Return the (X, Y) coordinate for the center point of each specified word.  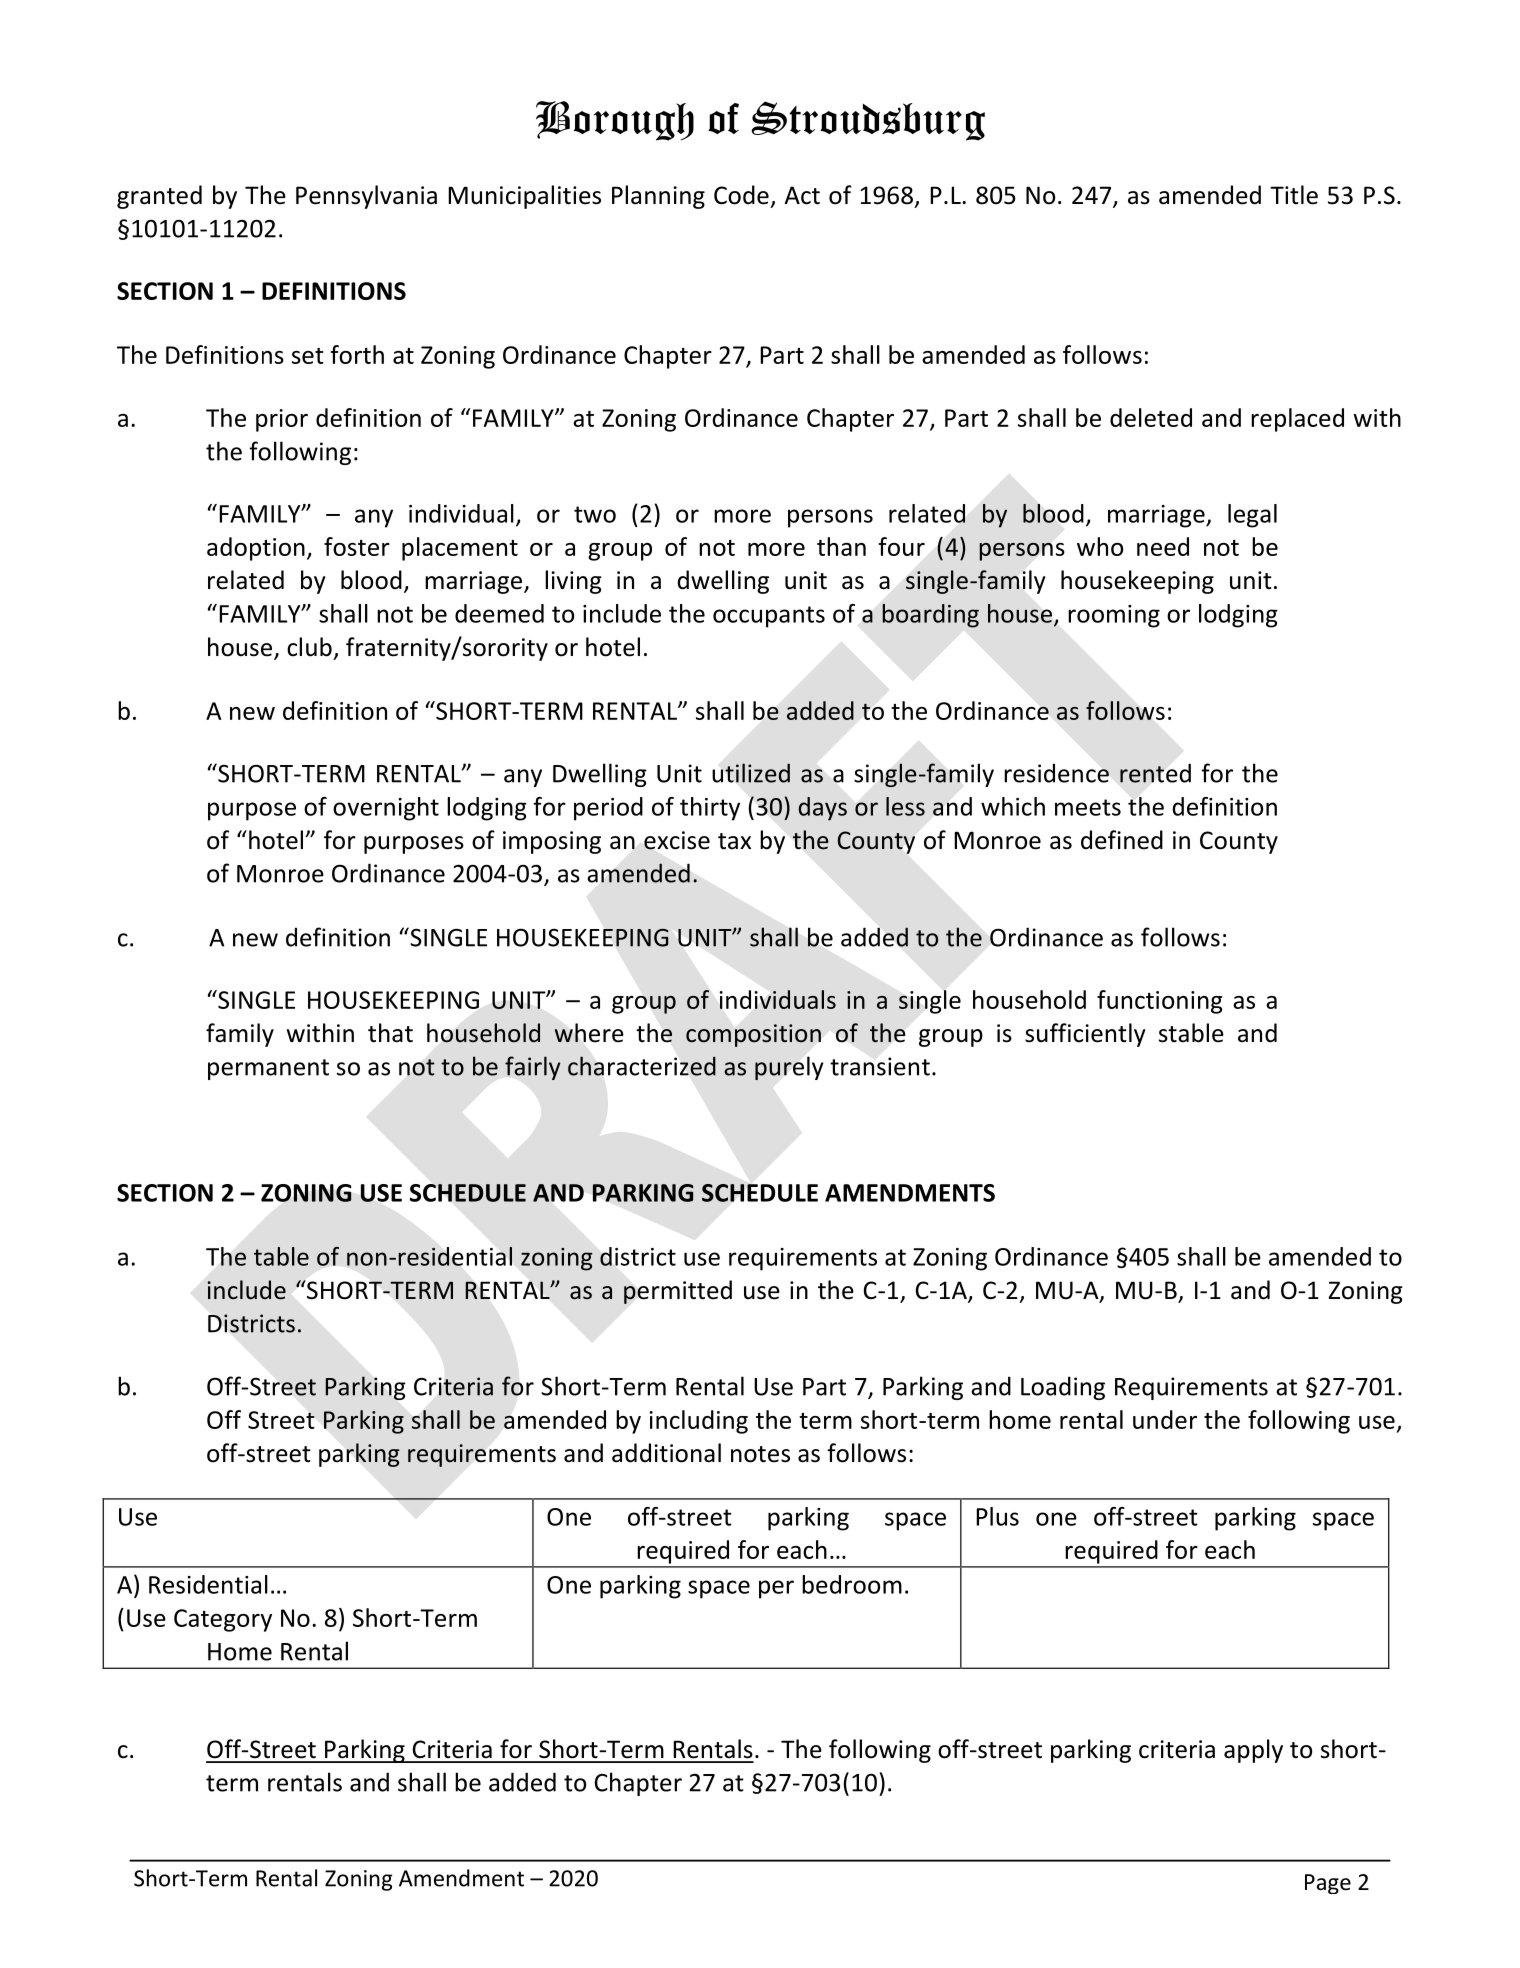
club (309, 647)
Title (1294, 195)
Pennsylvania (366, 197)
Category (223, 1620)
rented (1155, 773)
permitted (678, 1292)
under (1165, 1419)
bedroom (852, 1584)
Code (741, 195)
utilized (751, 773)
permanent (268, 1069)
